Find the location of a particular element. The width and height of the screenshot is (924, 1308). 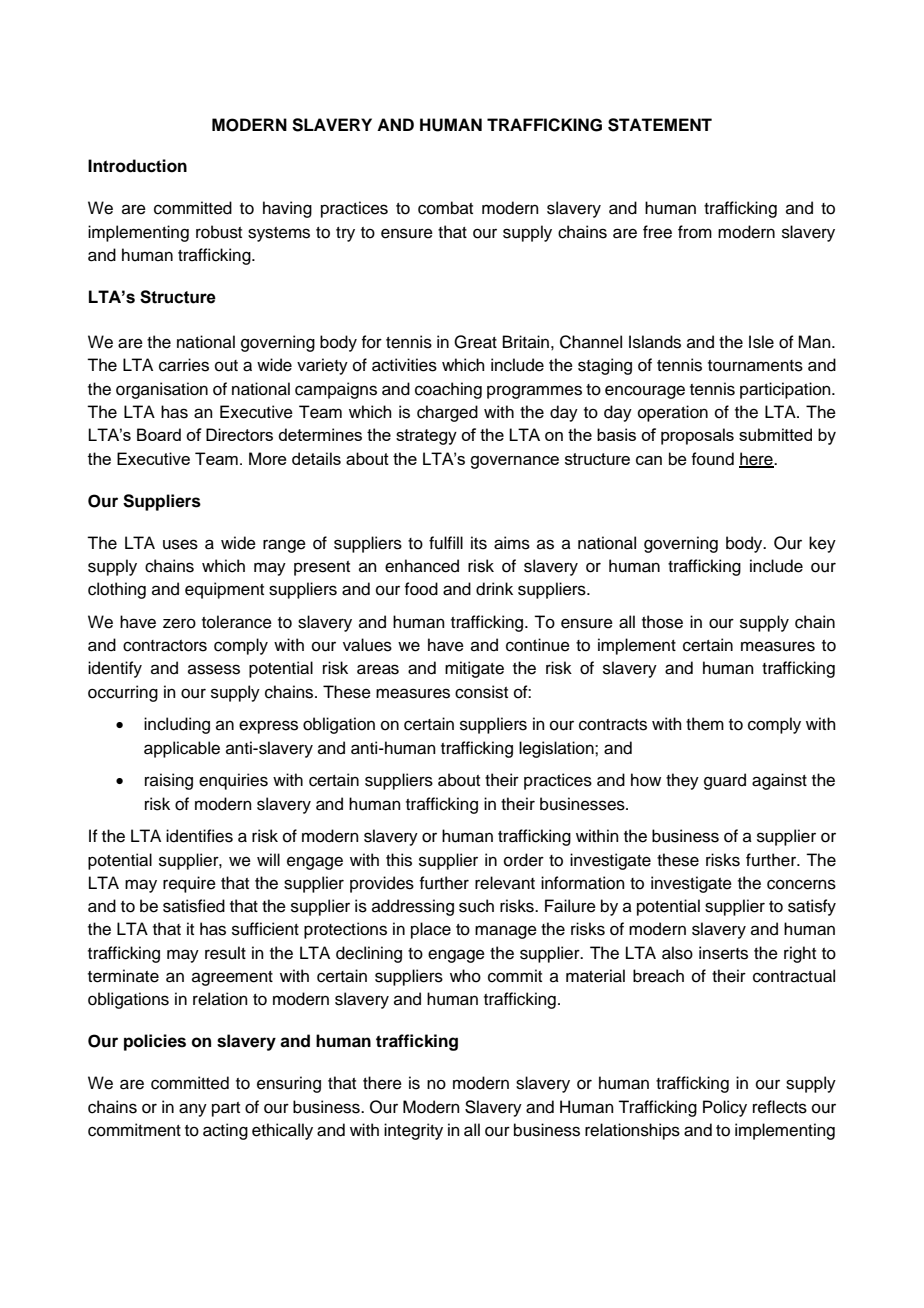

combat is located at coordinates (445, 208).
